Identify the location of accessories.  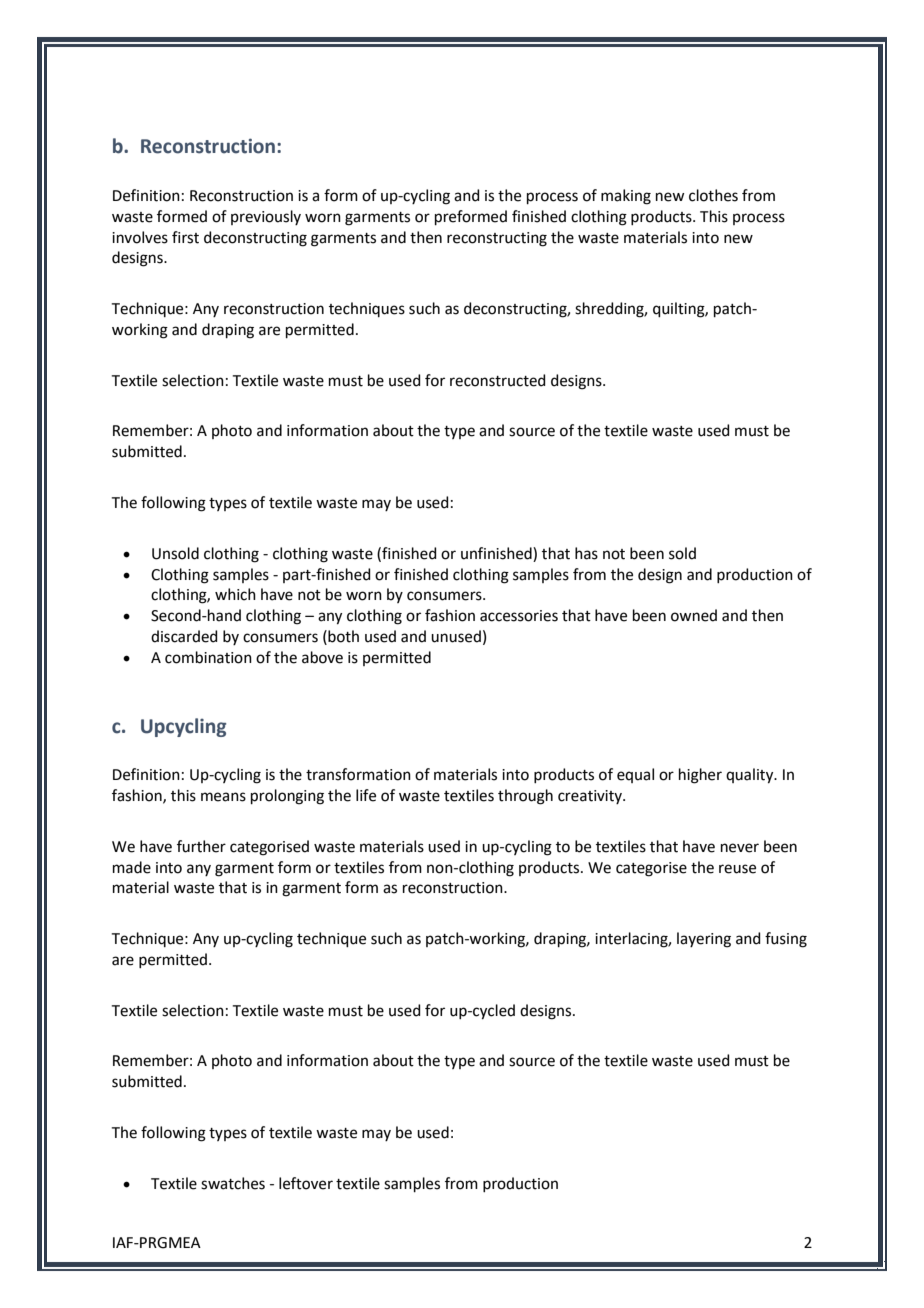
(519, 616).
